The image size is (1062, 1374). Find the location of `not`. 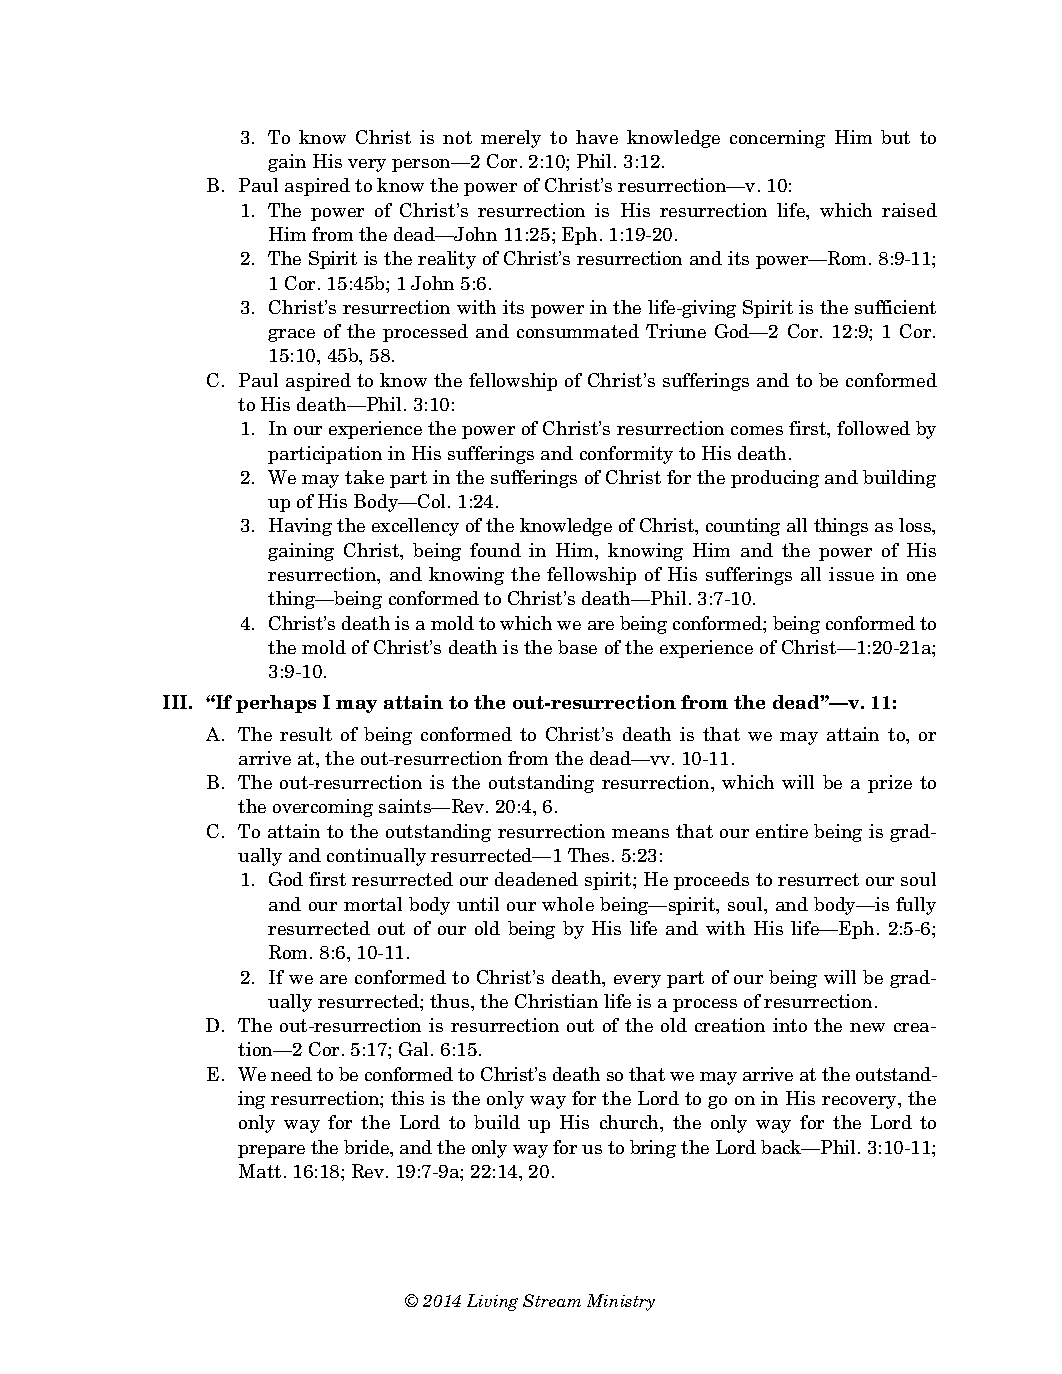

not is located at coordinates (457, 137).
